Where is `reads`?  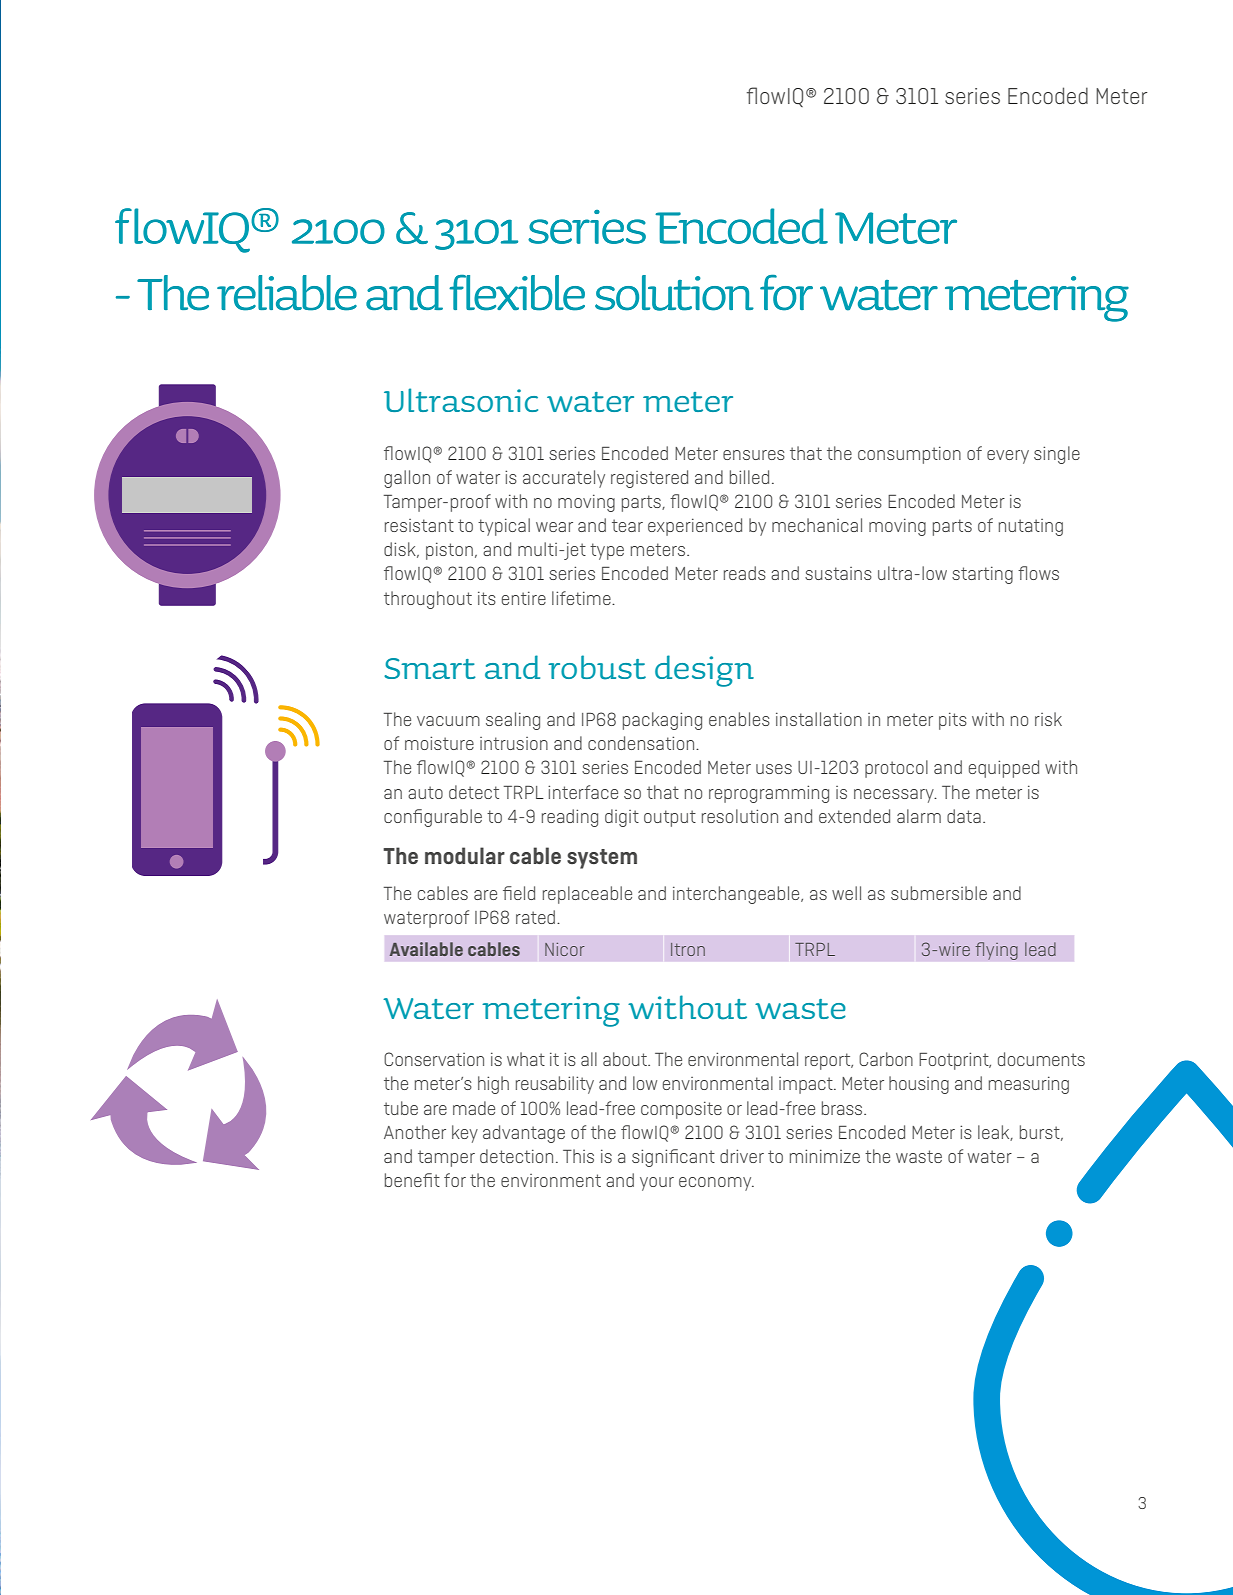
reads is located at coordinates (745, 573).
